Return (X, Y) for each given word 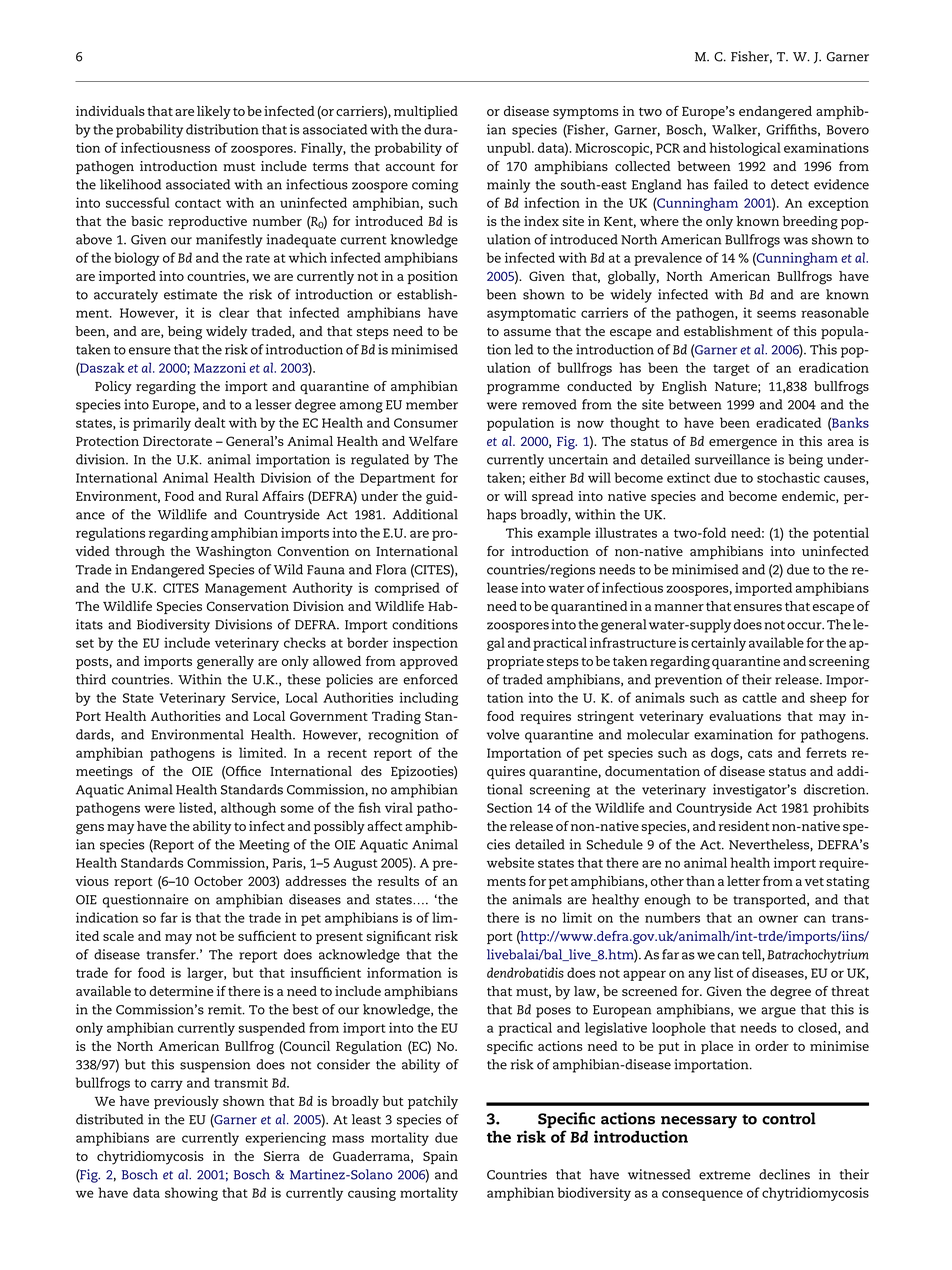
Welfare (433, 441)
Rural (242, 496)
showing (191, 1194)
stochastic (788, 477)
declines (784, 1174)
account (410, 166)
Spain (440, 1157)
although (248, 809)
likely (214, 113)
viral (399, 807)
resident (744, 826)
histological (745, 149)
